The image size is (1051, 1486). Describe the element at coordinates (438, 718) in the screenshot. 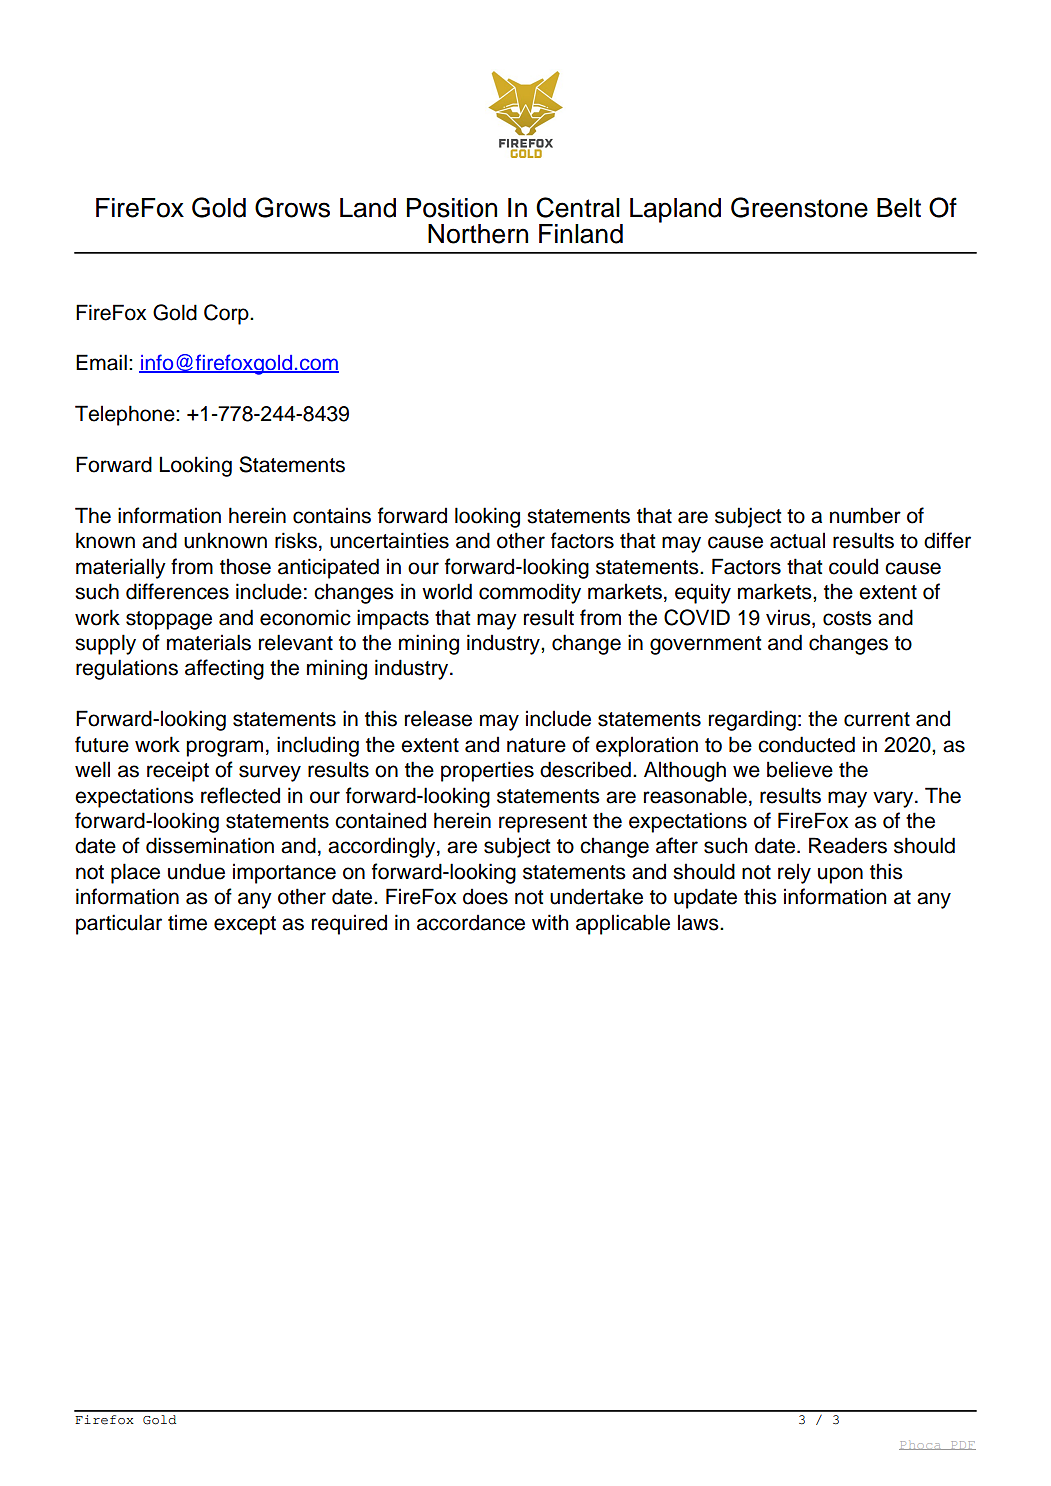

I see `release` at that location.
